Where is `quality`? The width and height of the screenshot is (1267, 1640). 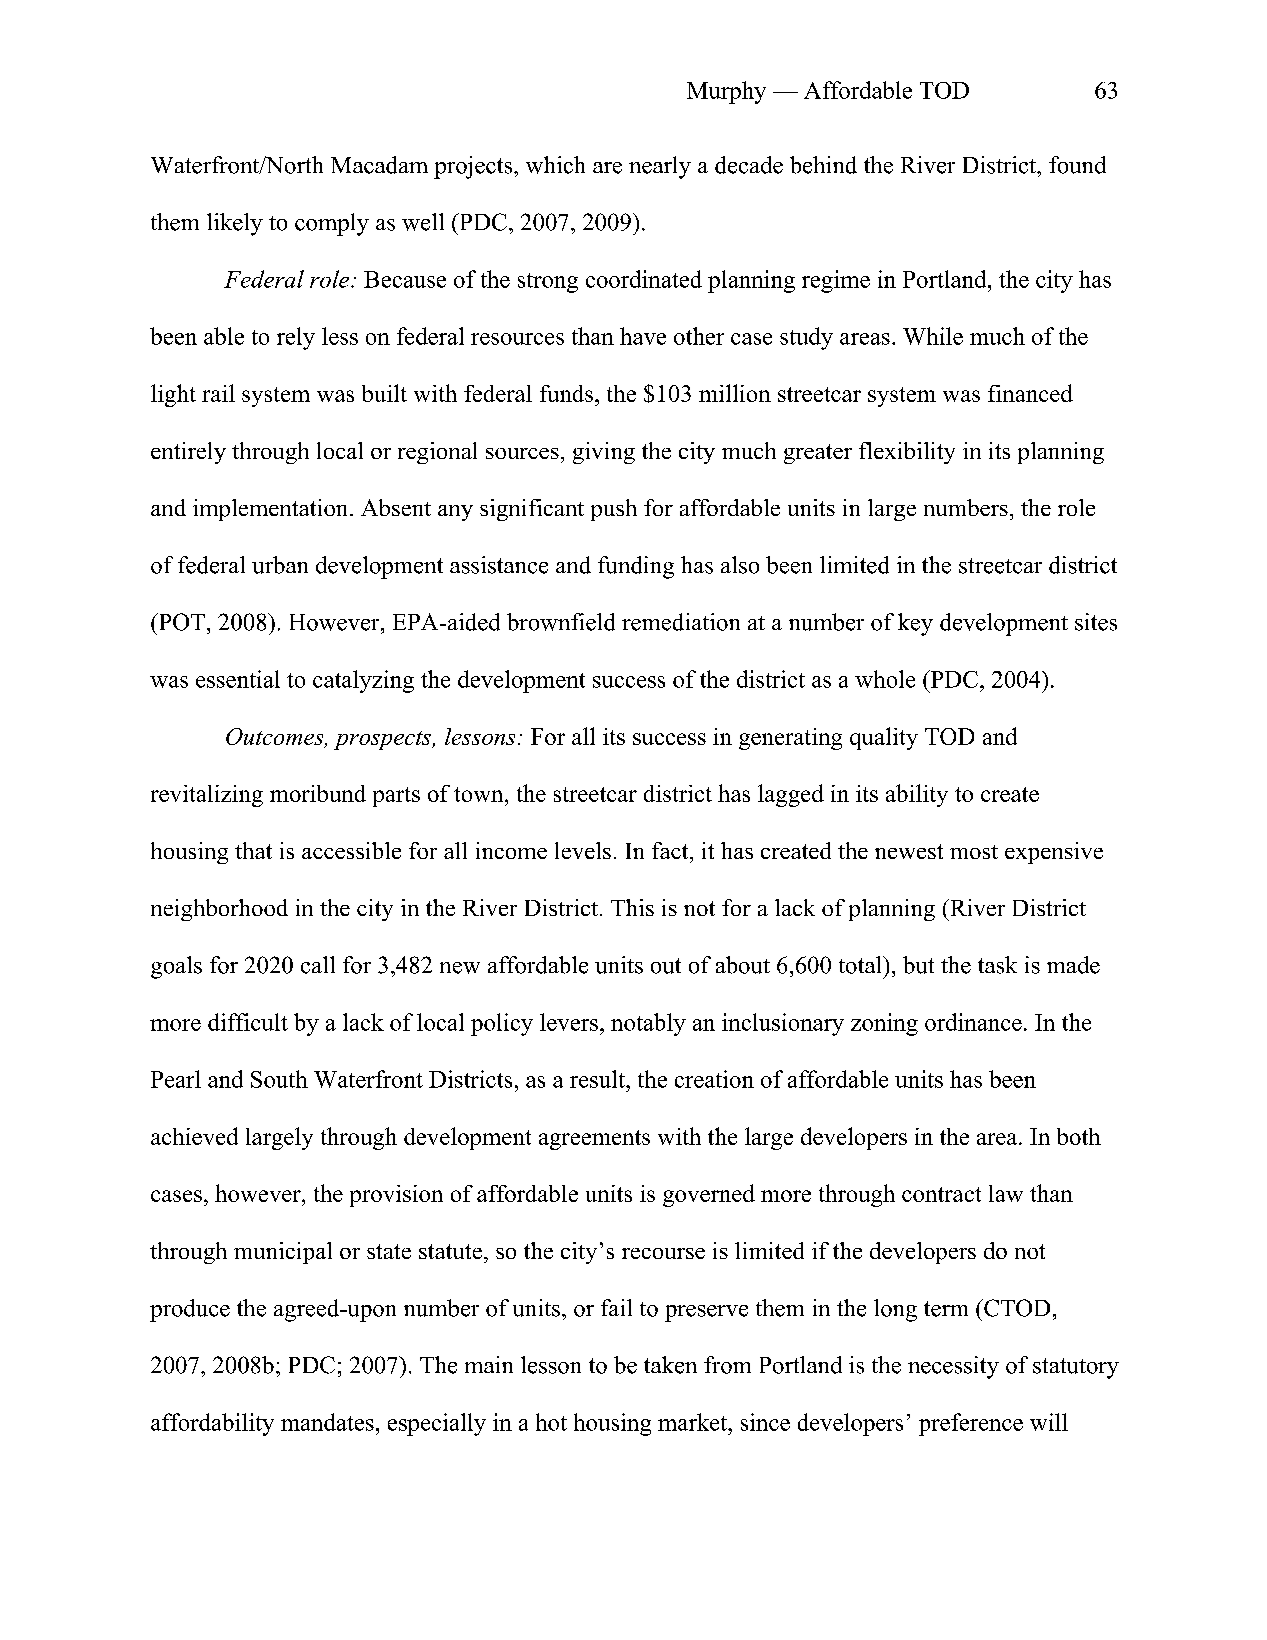 quality is located at coordinates (884, 738).
